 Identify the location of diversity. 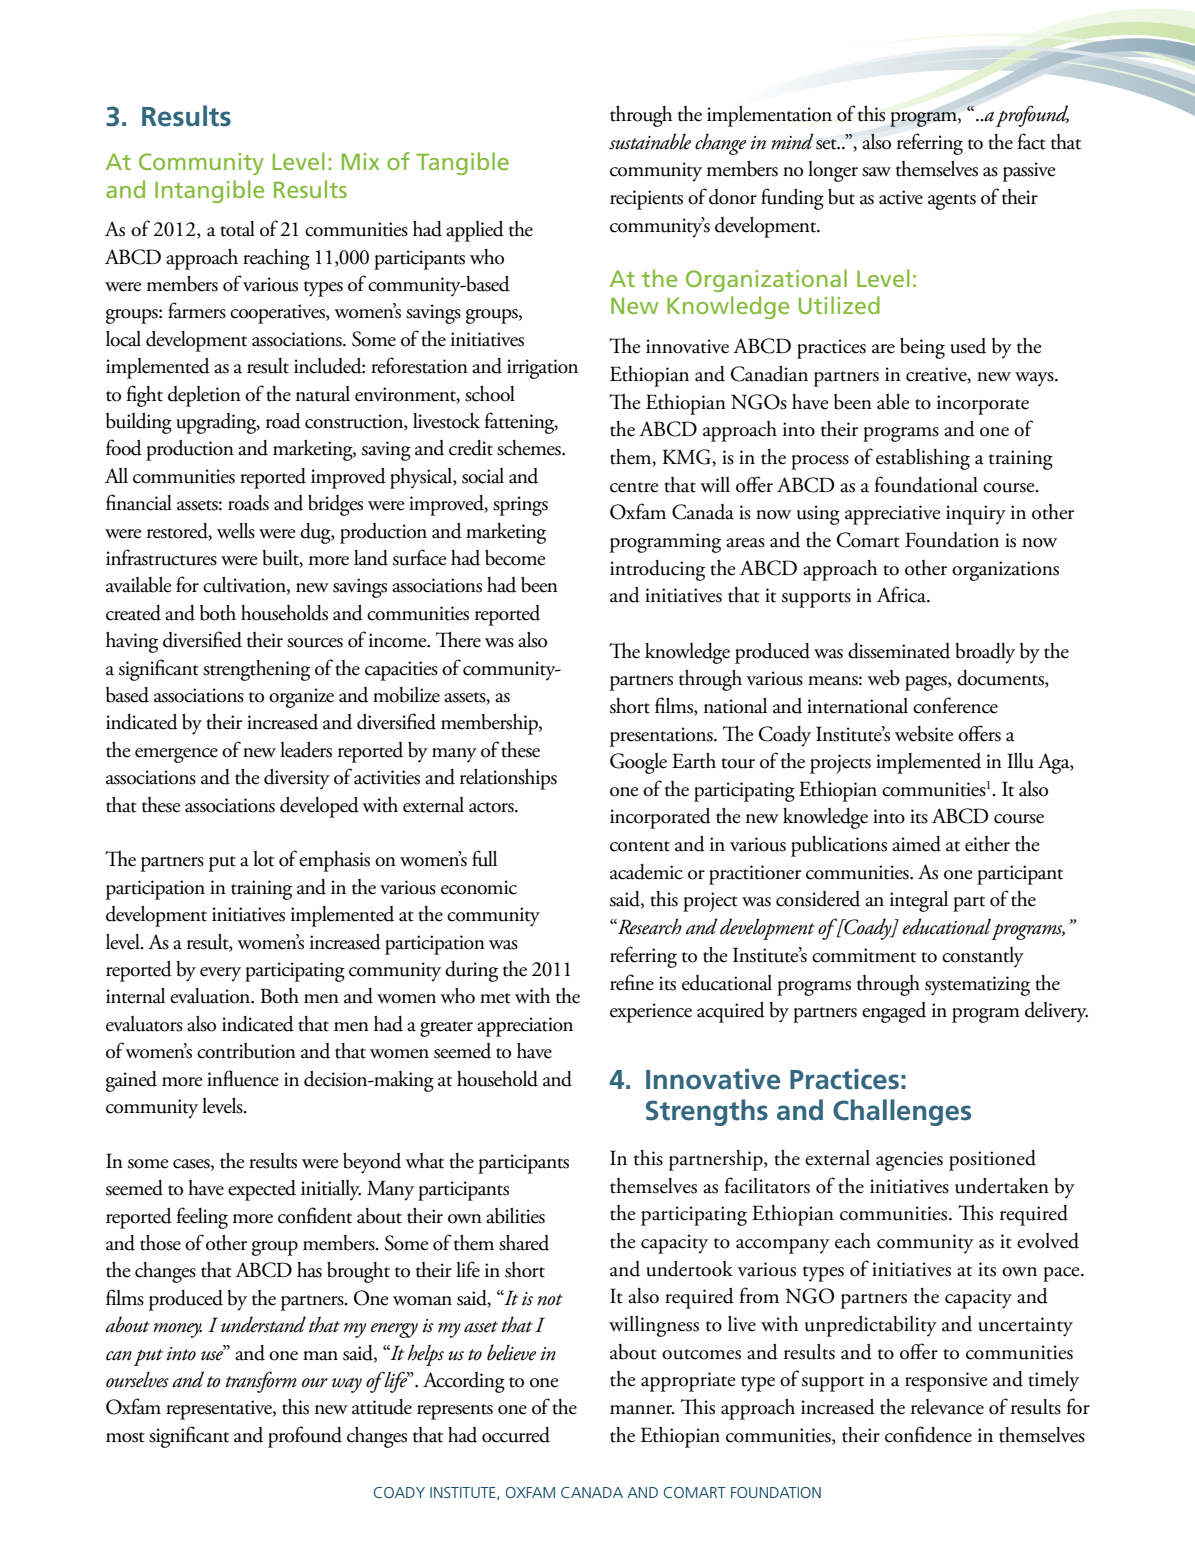
(297, 779).
